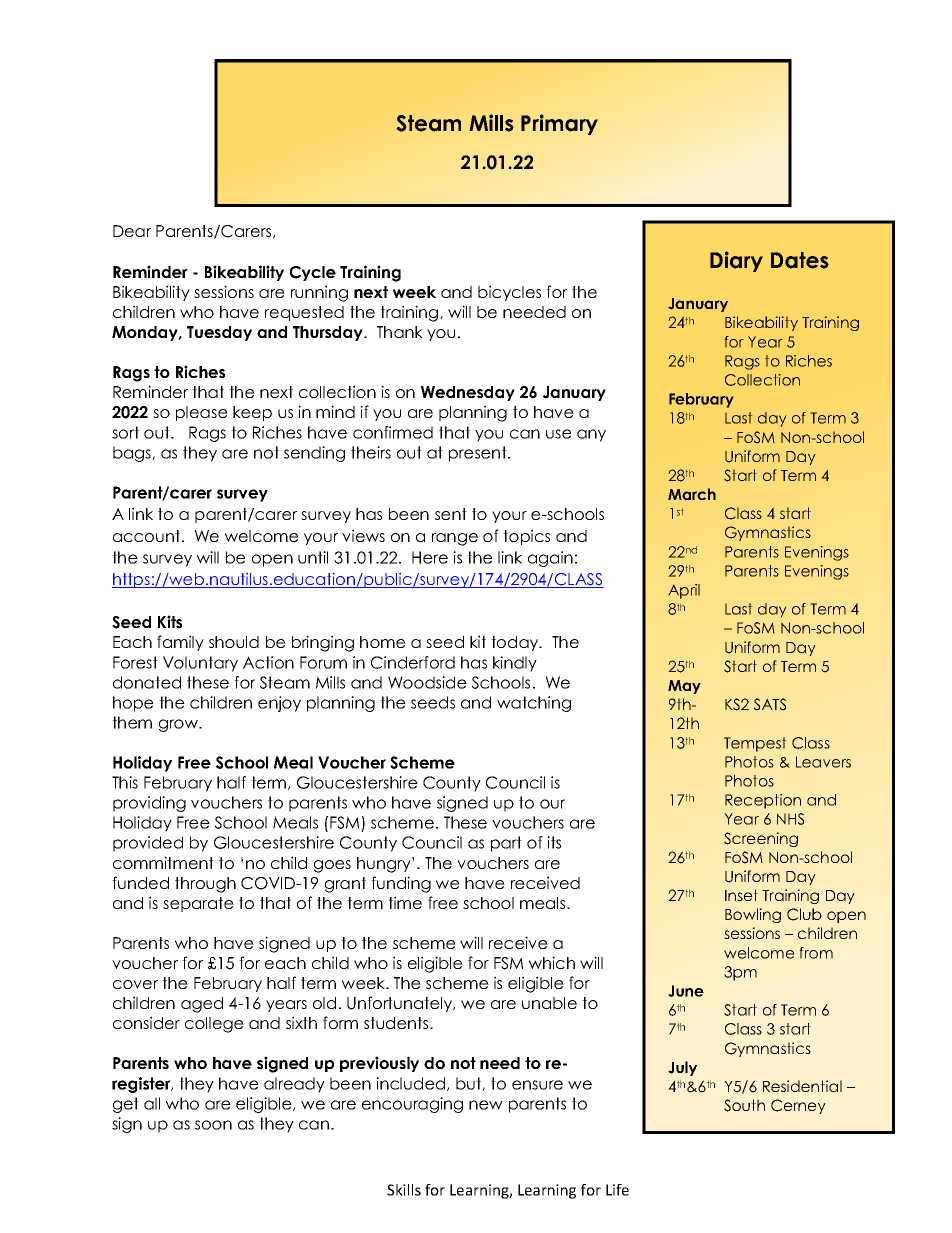  Describe the element at coordinates (692, 494) in the image. I see `March` at that location.
